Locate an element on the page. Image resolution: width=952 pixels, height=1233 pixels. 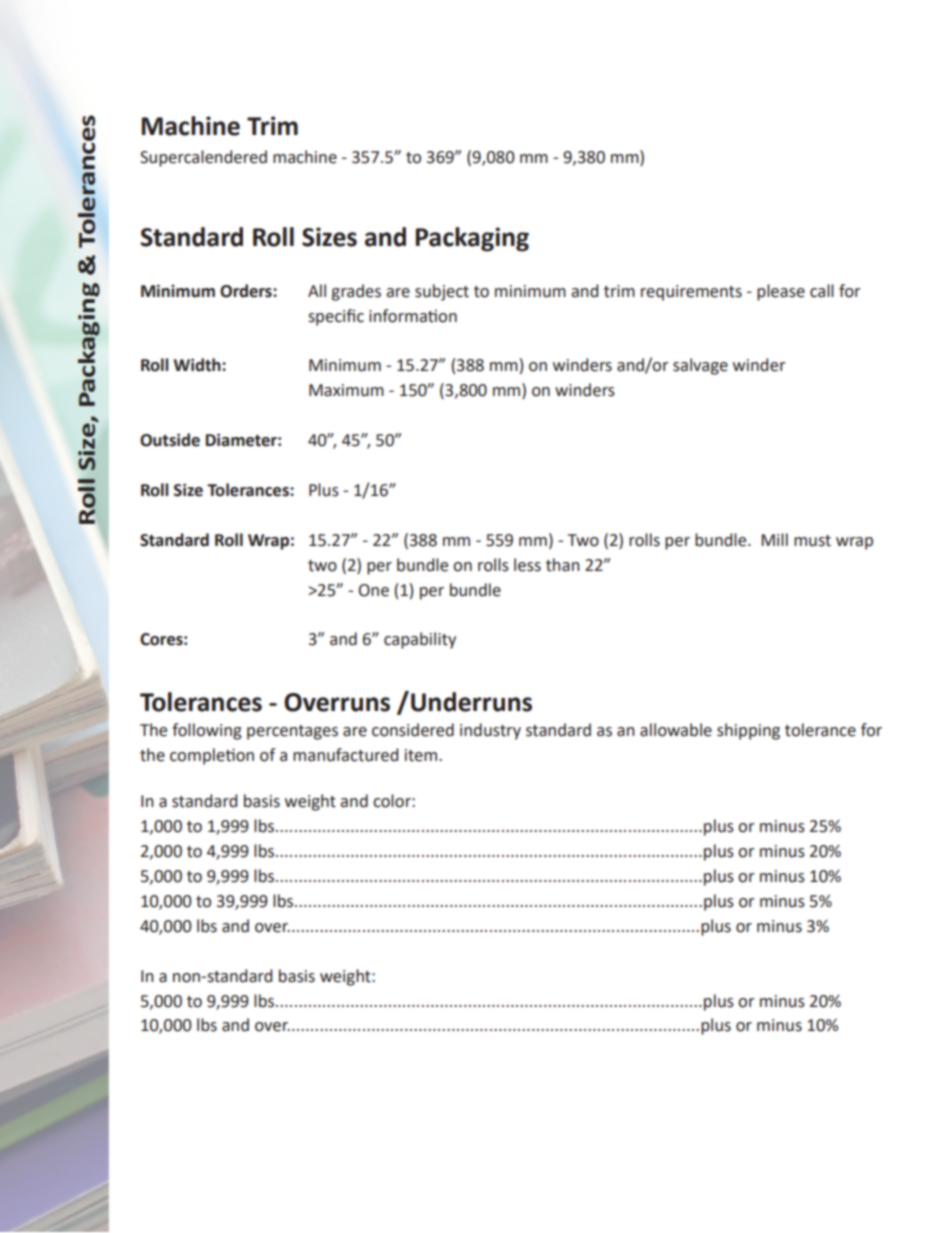
capability is located at coordinates (420, 640).
